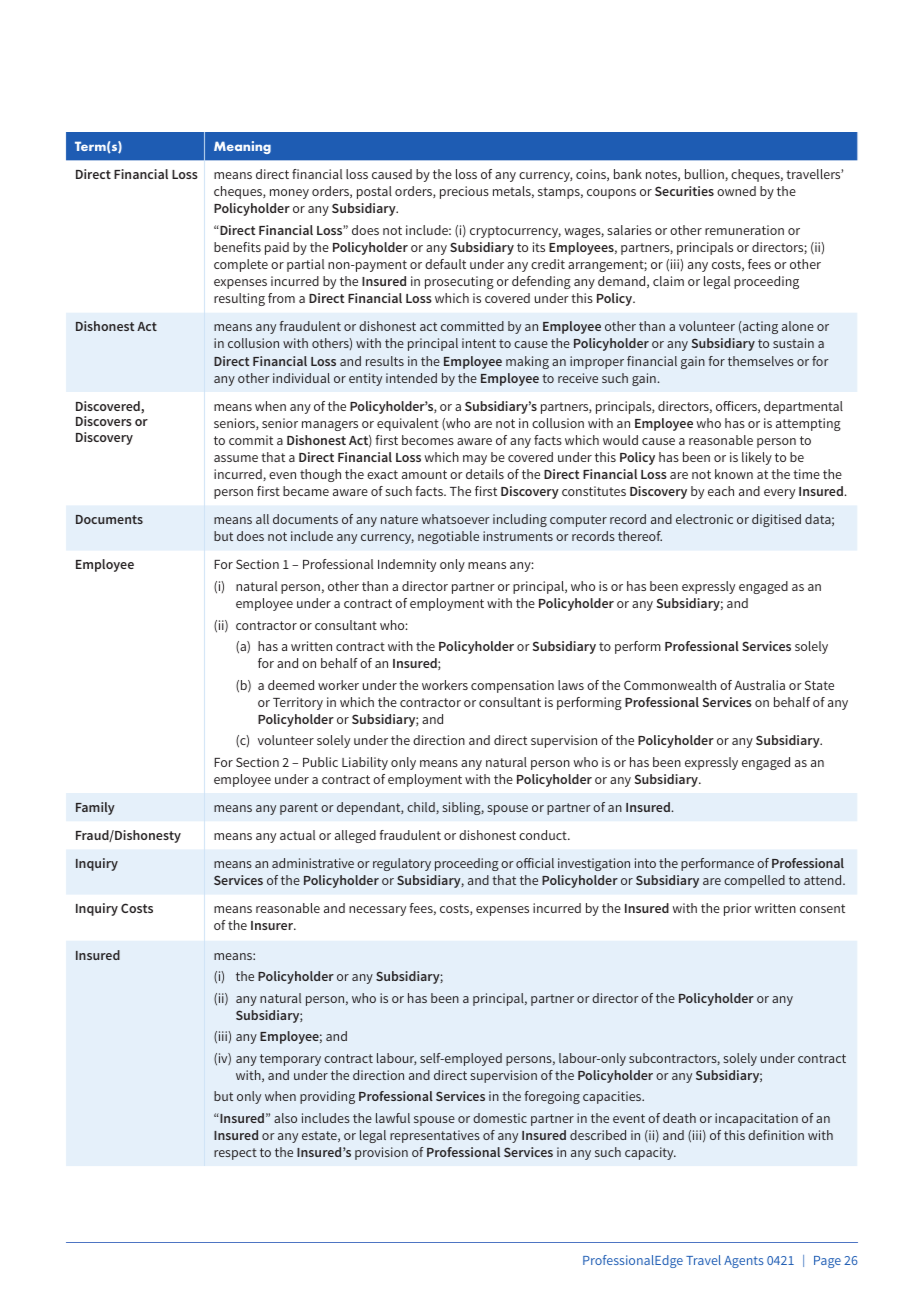 Image resolution: width=924 pixels, height=1308 pixels. What do you see at coordinates (242, 147) in the screenshot?
I see `Meaning` at bounding box center [242, 147].
